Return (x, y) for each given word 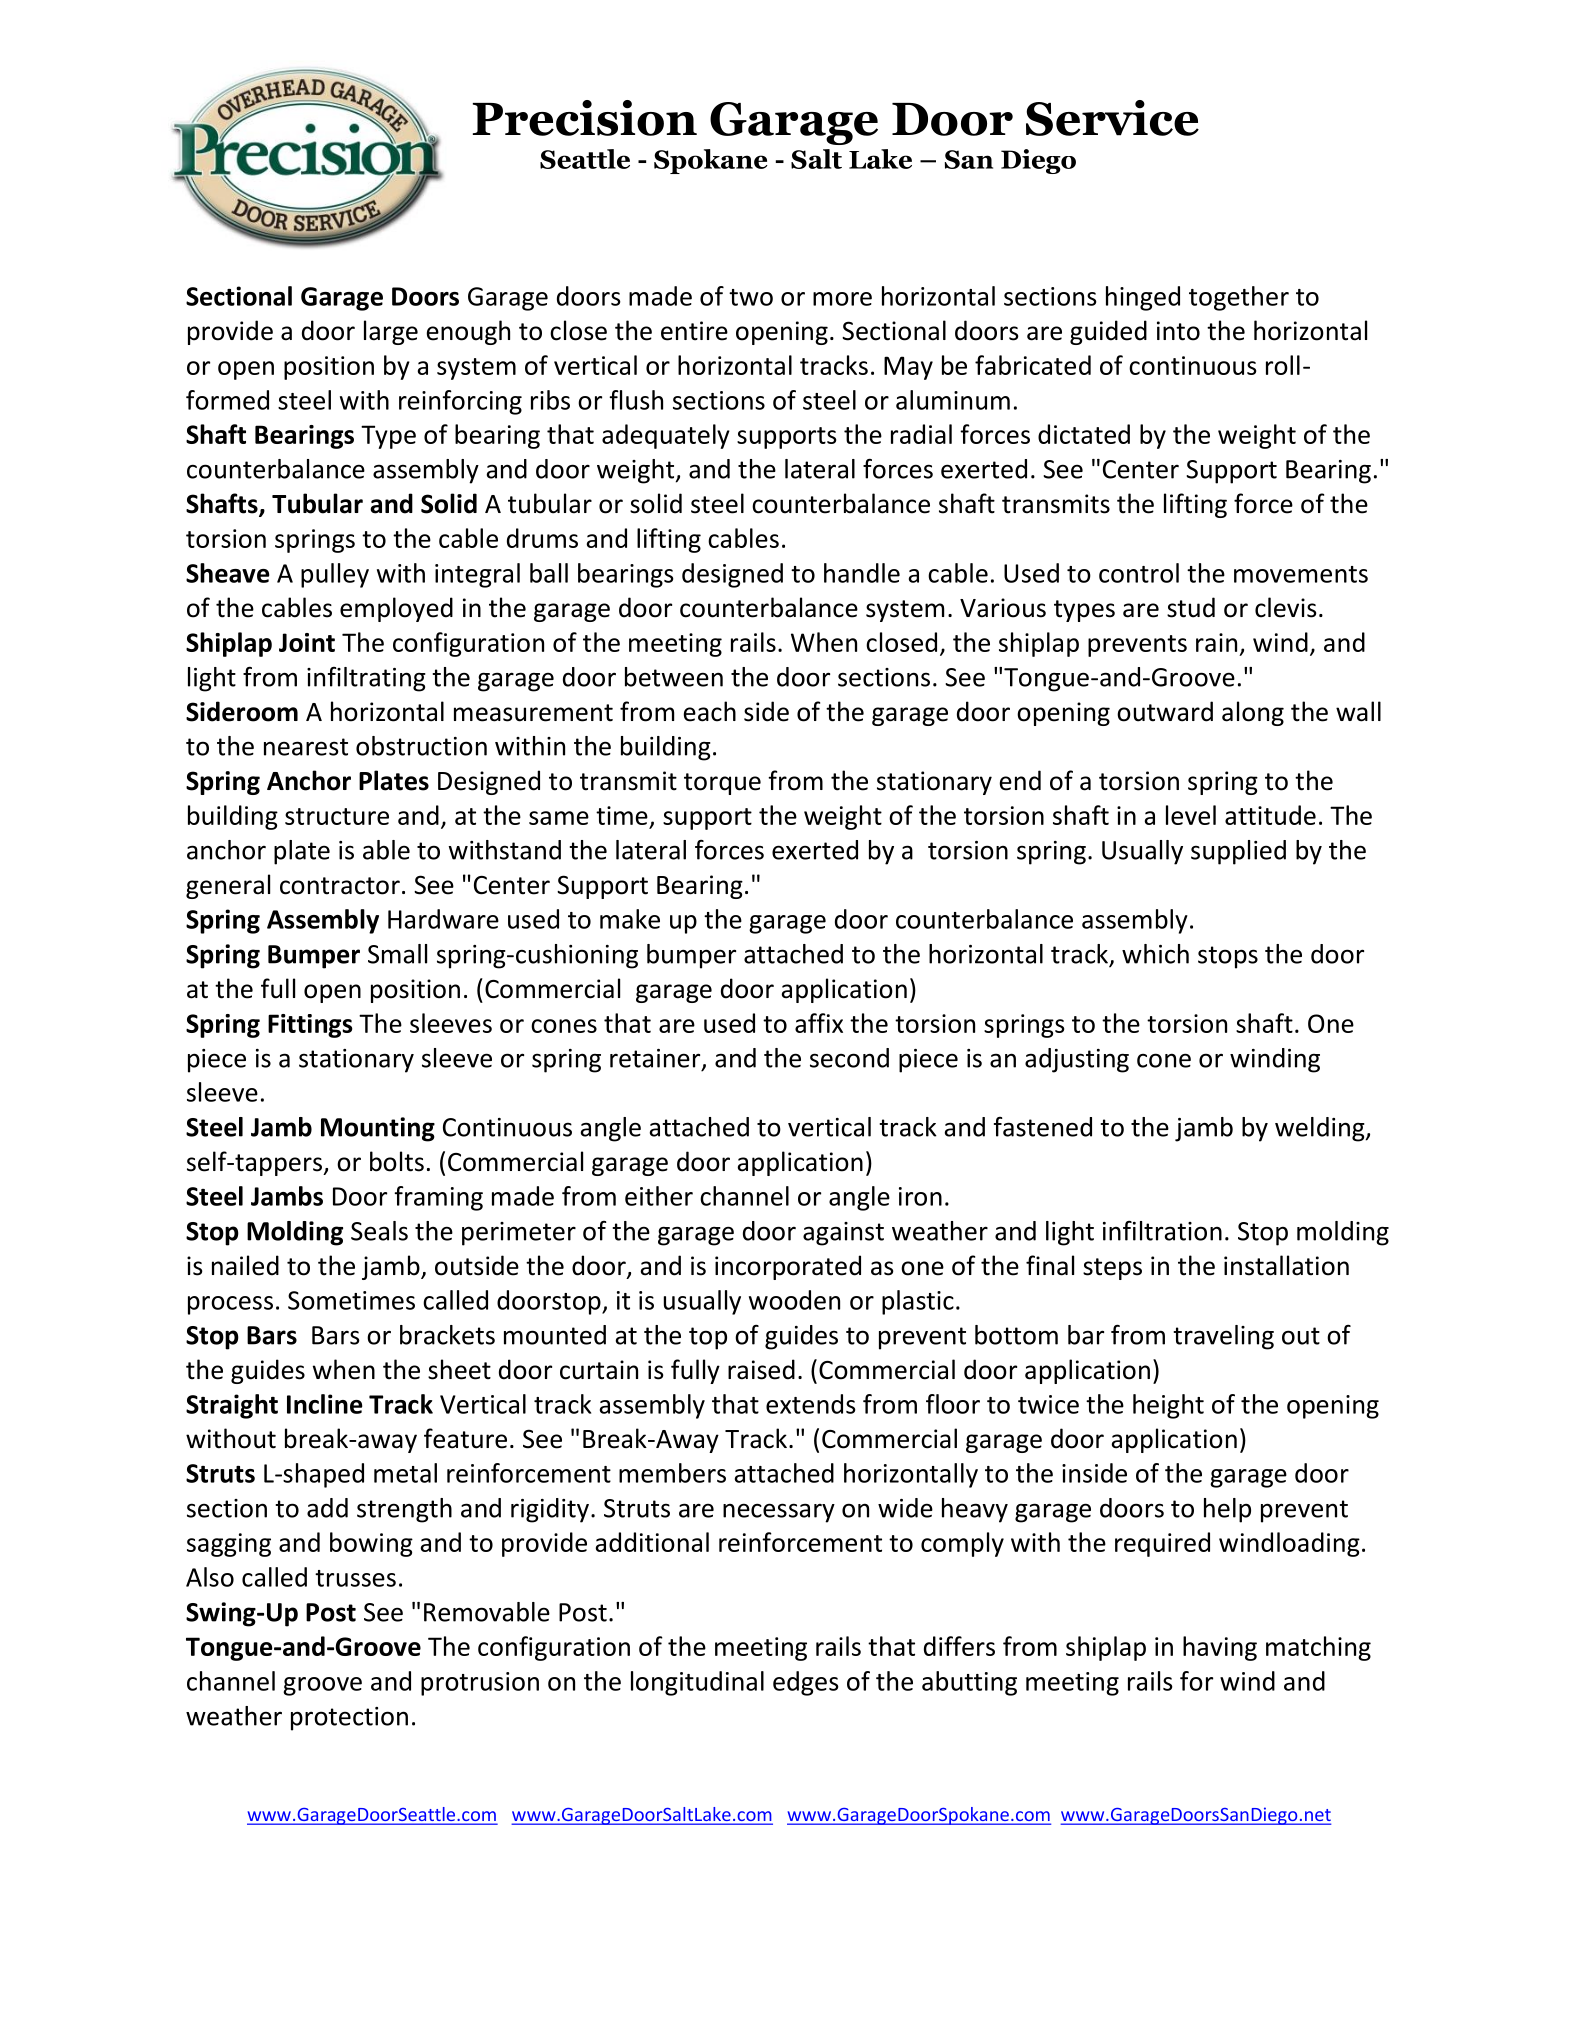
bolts (397, 1161)
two (751, 297)
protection (349, 1719)
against (843, 1234)
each (710, 711)
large (391, 332)
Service (1112, 118)
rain (1216, 642)
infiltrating (366, 679)
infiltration (1162, 1231)
